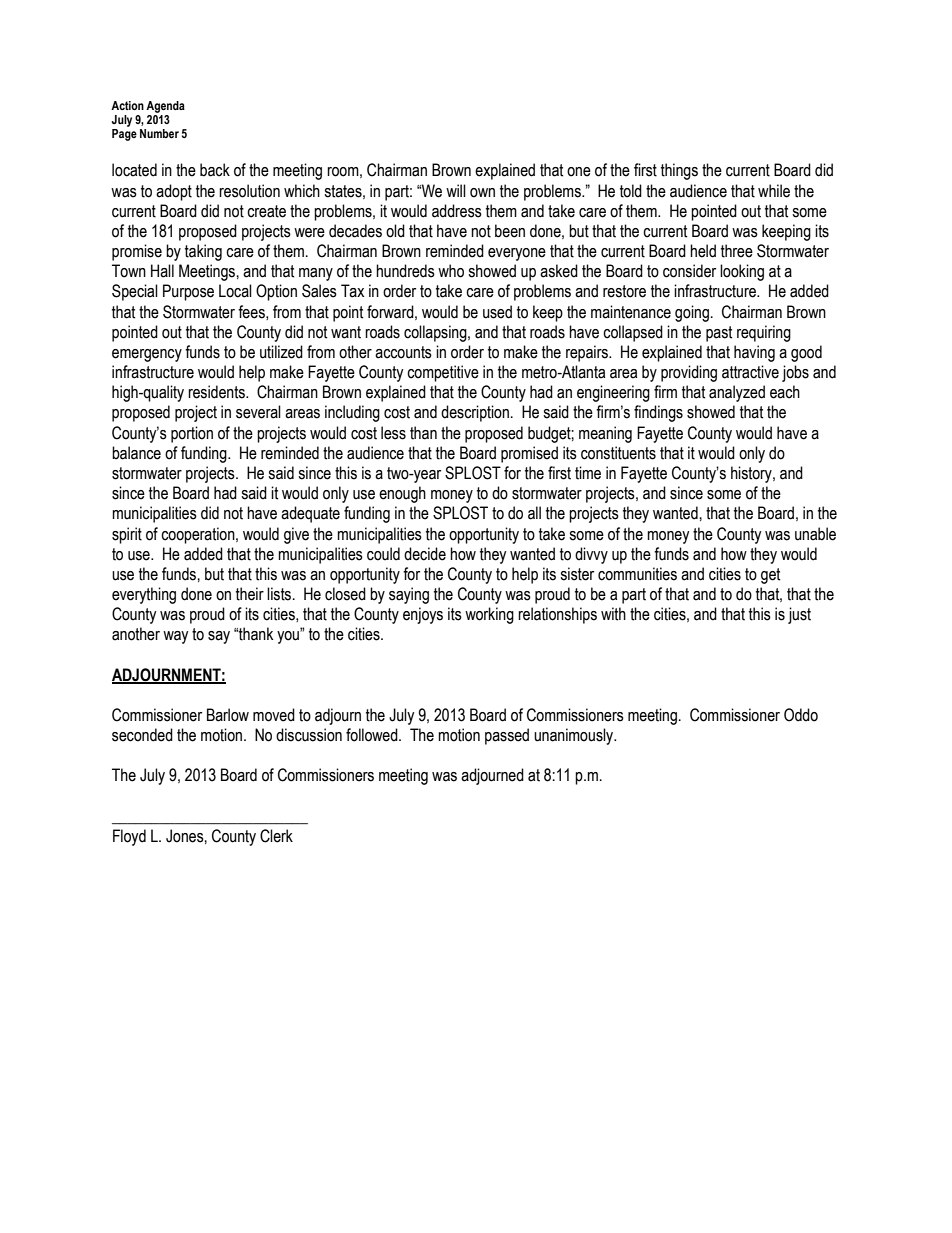 The image size is (952, 1233). I want to click on their, so click(250, 594).
